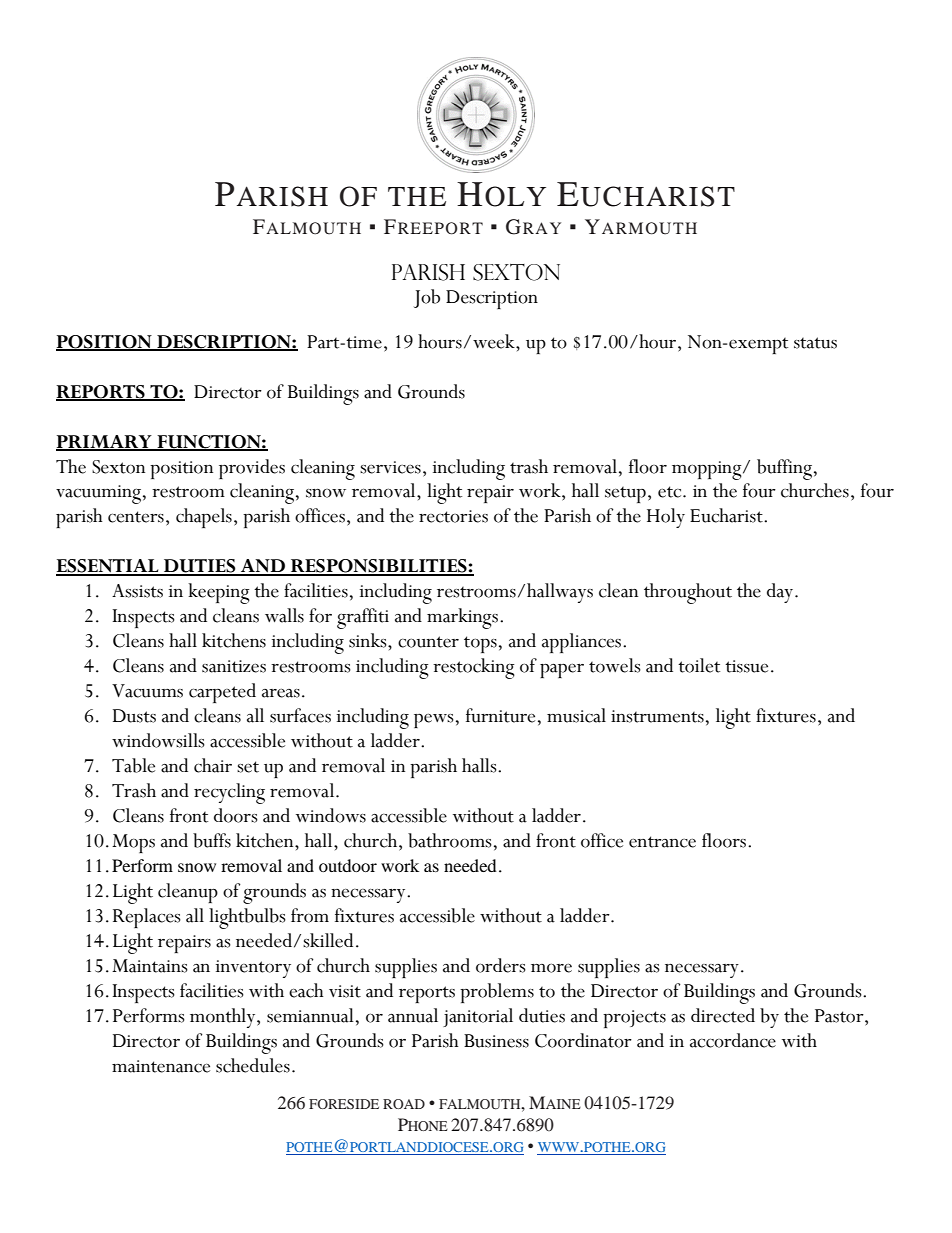  I want to click on PRIMARY, so click(105, 442).
